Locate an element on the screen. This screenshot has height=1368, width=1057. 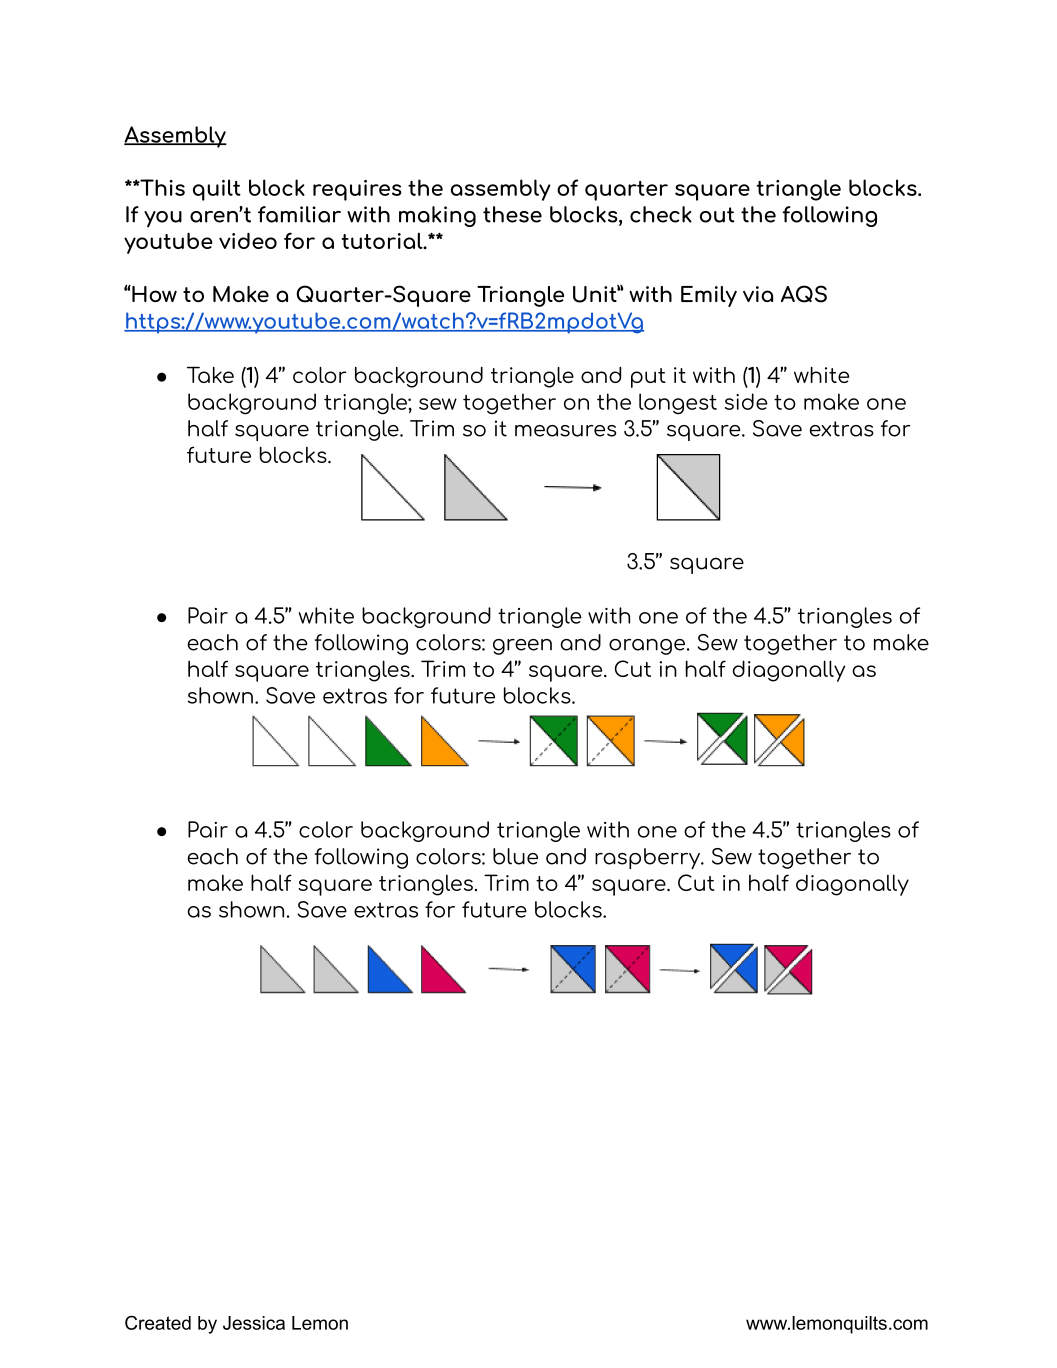
raspberry is located at coordinates (649, 858).
